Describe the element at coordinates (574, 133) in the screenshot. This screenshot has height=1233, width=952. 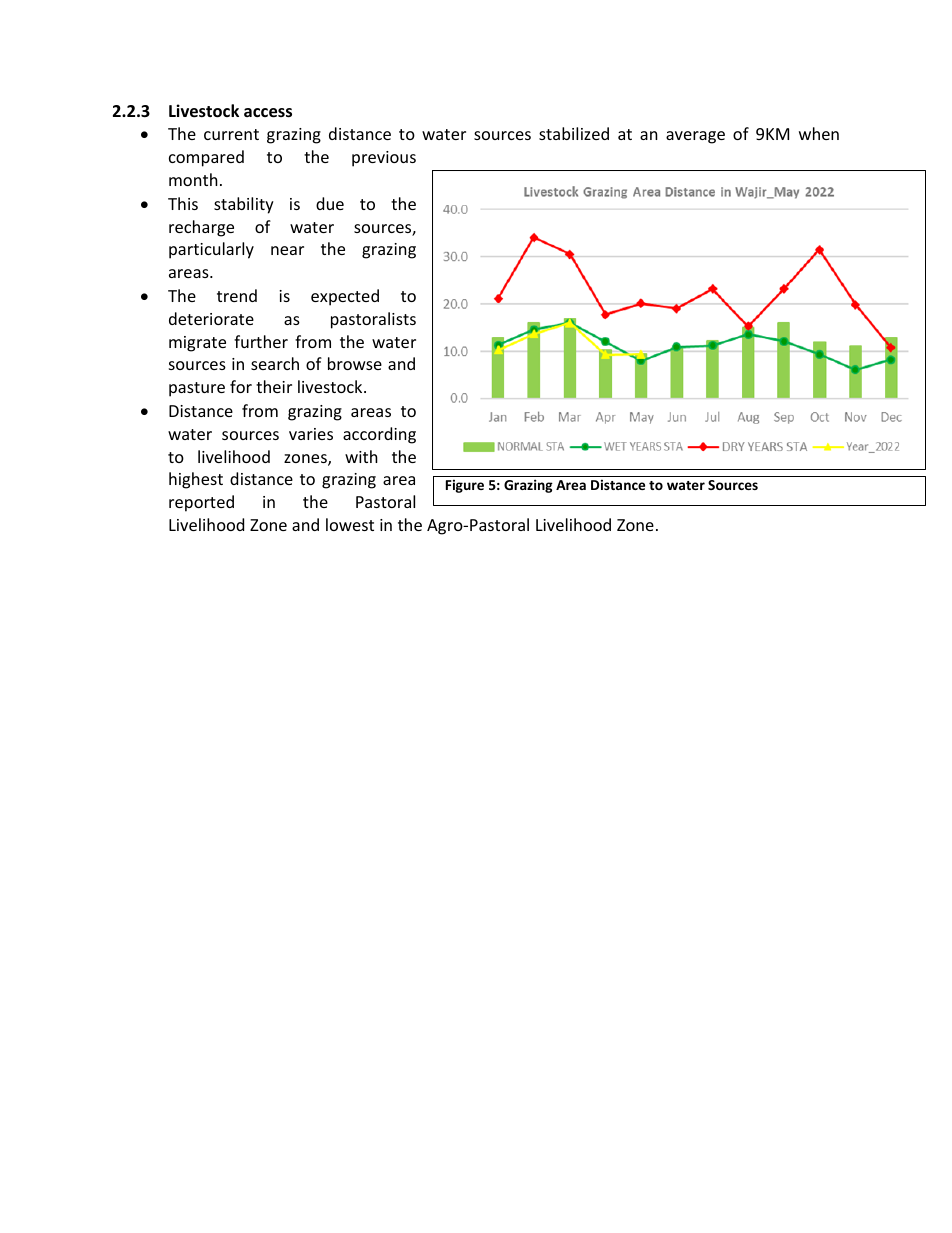
I see `stabilized` at that location.
